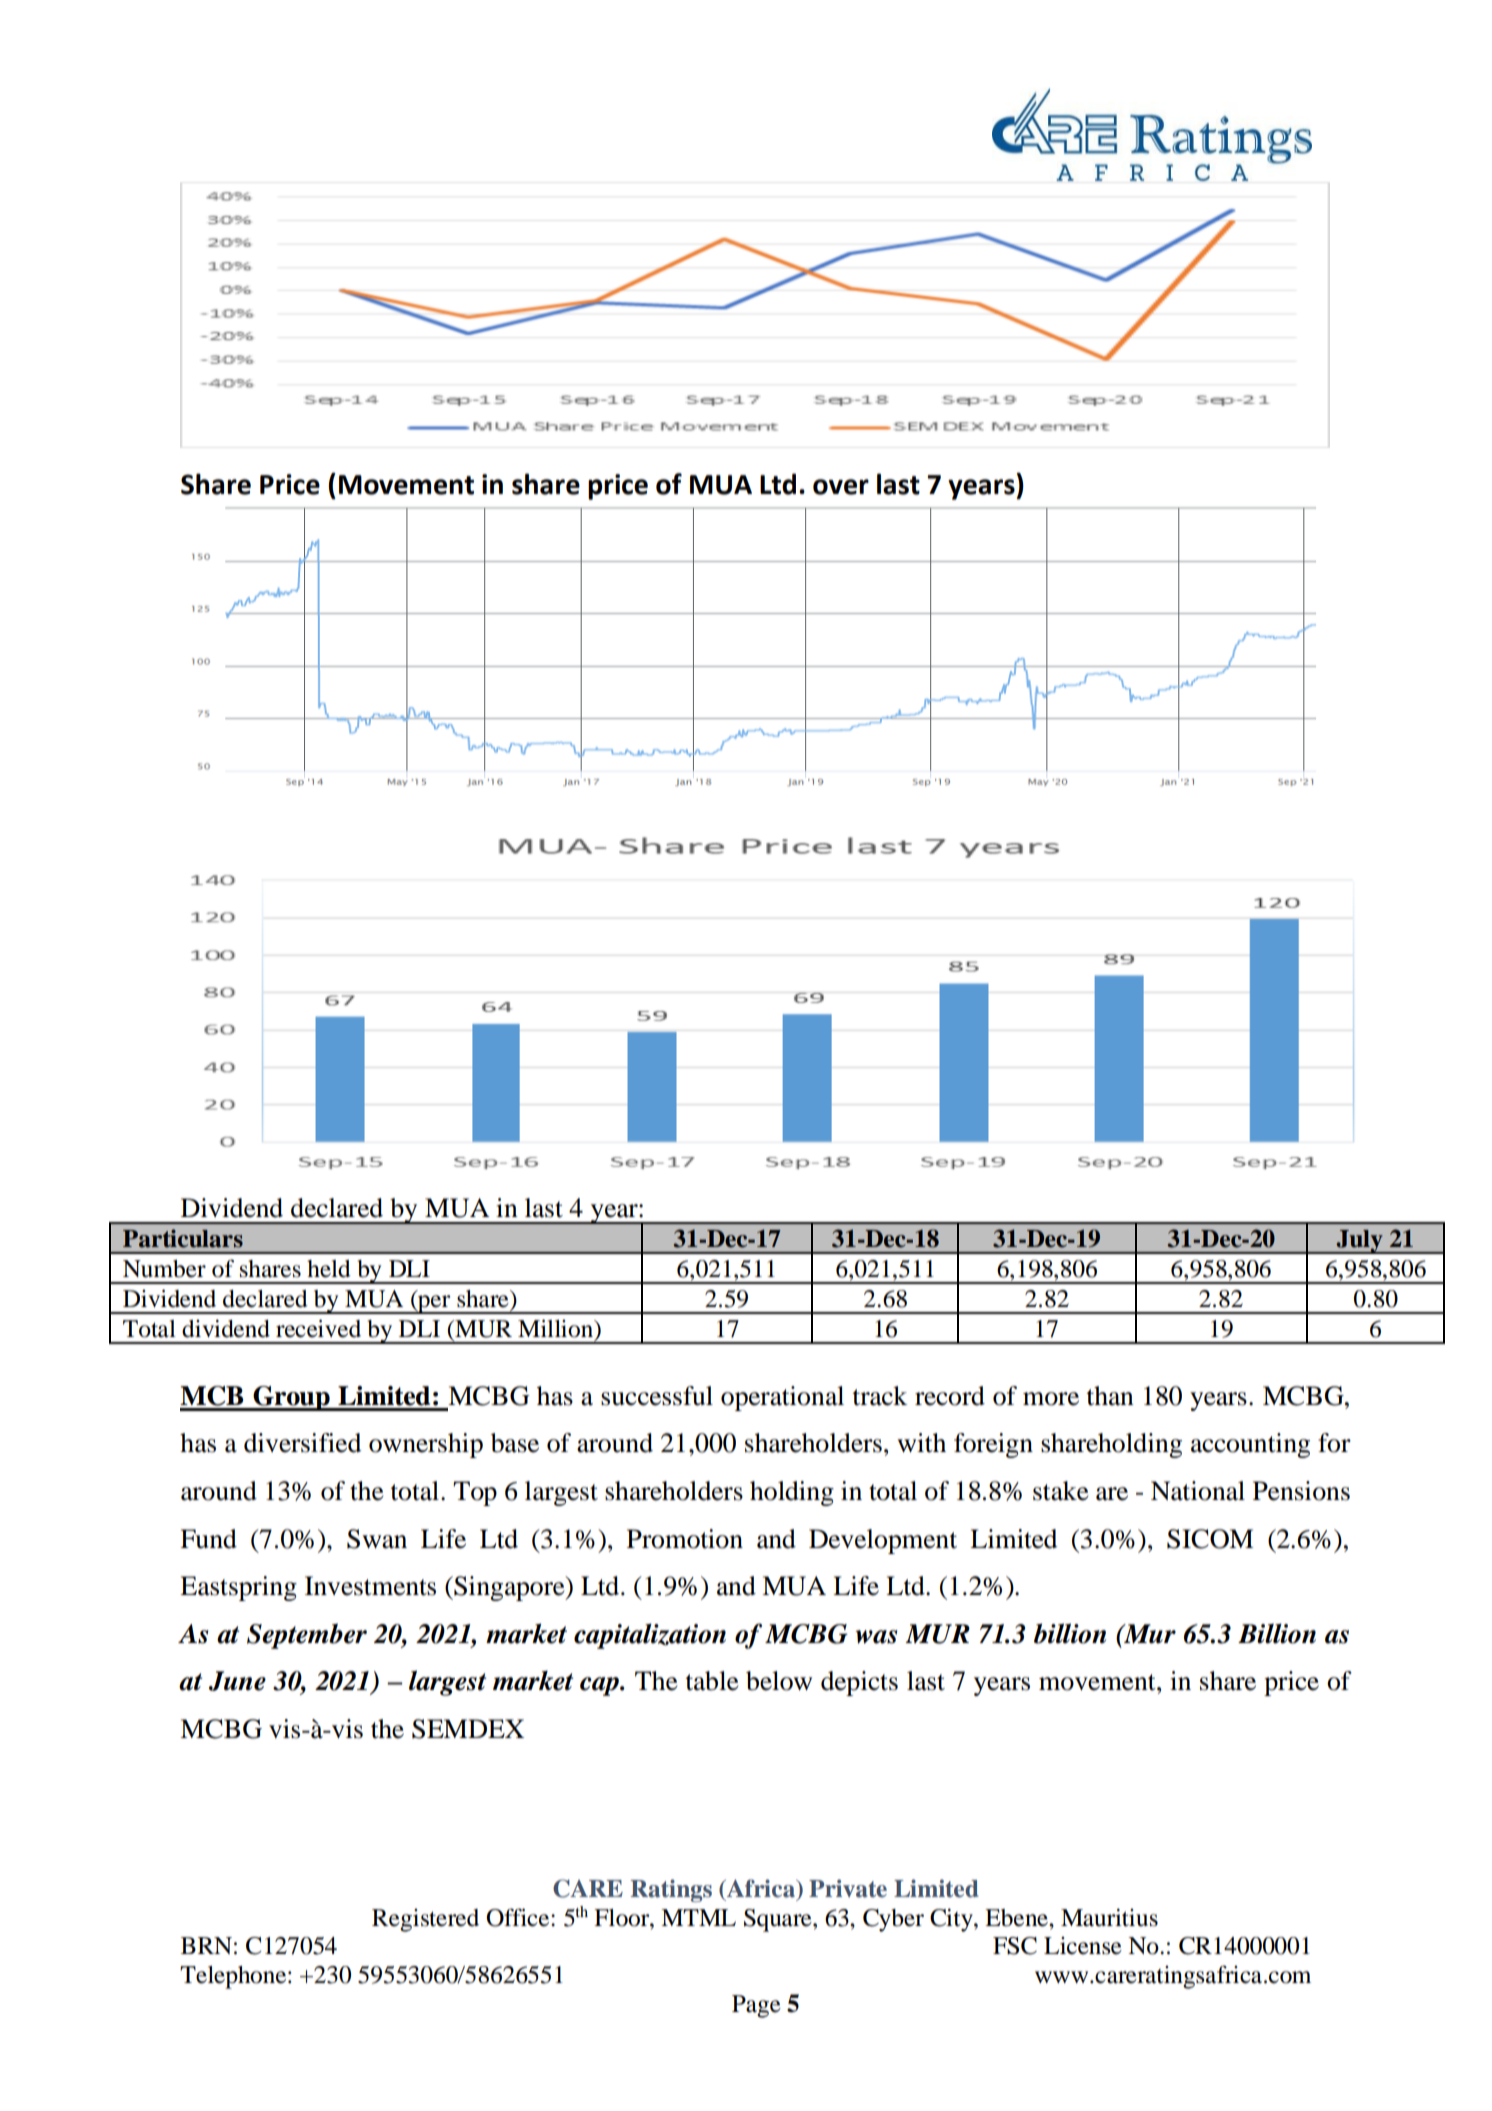  Describe the element at coordinates (779, 1920) in the screenshot. I see `Square` at that location.
